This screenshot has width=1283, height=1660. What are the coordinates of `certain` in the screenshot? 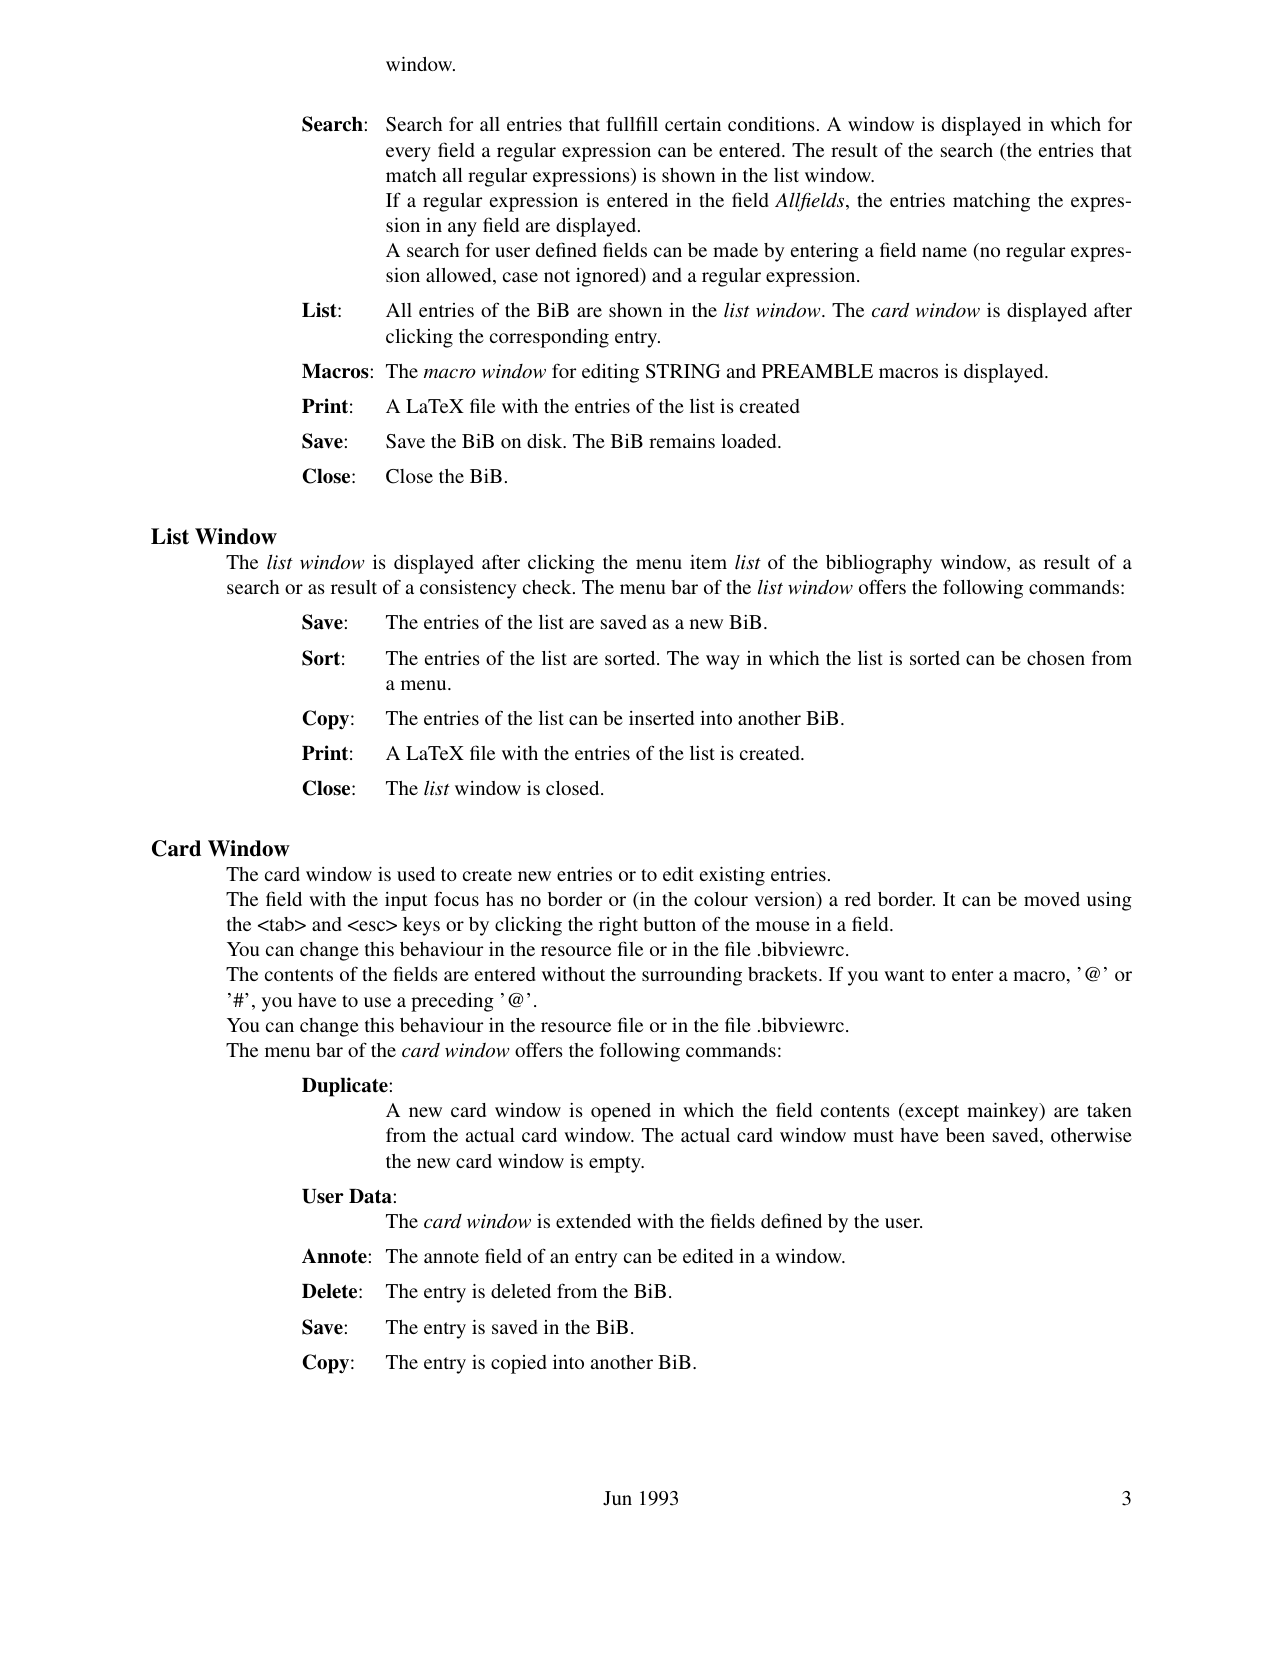 It's located at (693, 124).
